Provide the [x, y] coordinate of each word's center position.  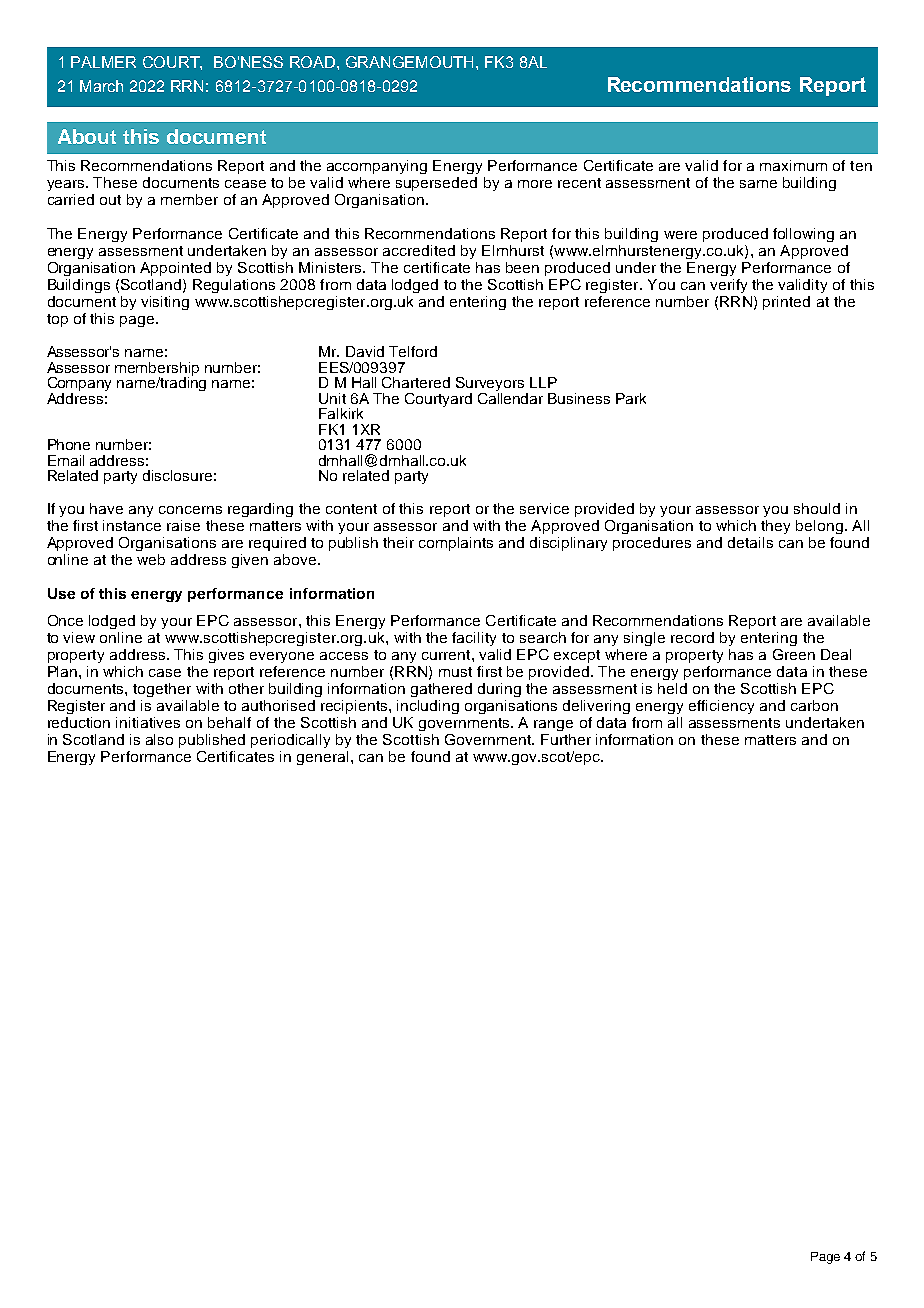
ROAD [314, 62]
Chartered [416, 382]
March [101, 86]
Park [631, 398]
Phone [69, 444]
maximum [793, 165]
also [159, 739]
